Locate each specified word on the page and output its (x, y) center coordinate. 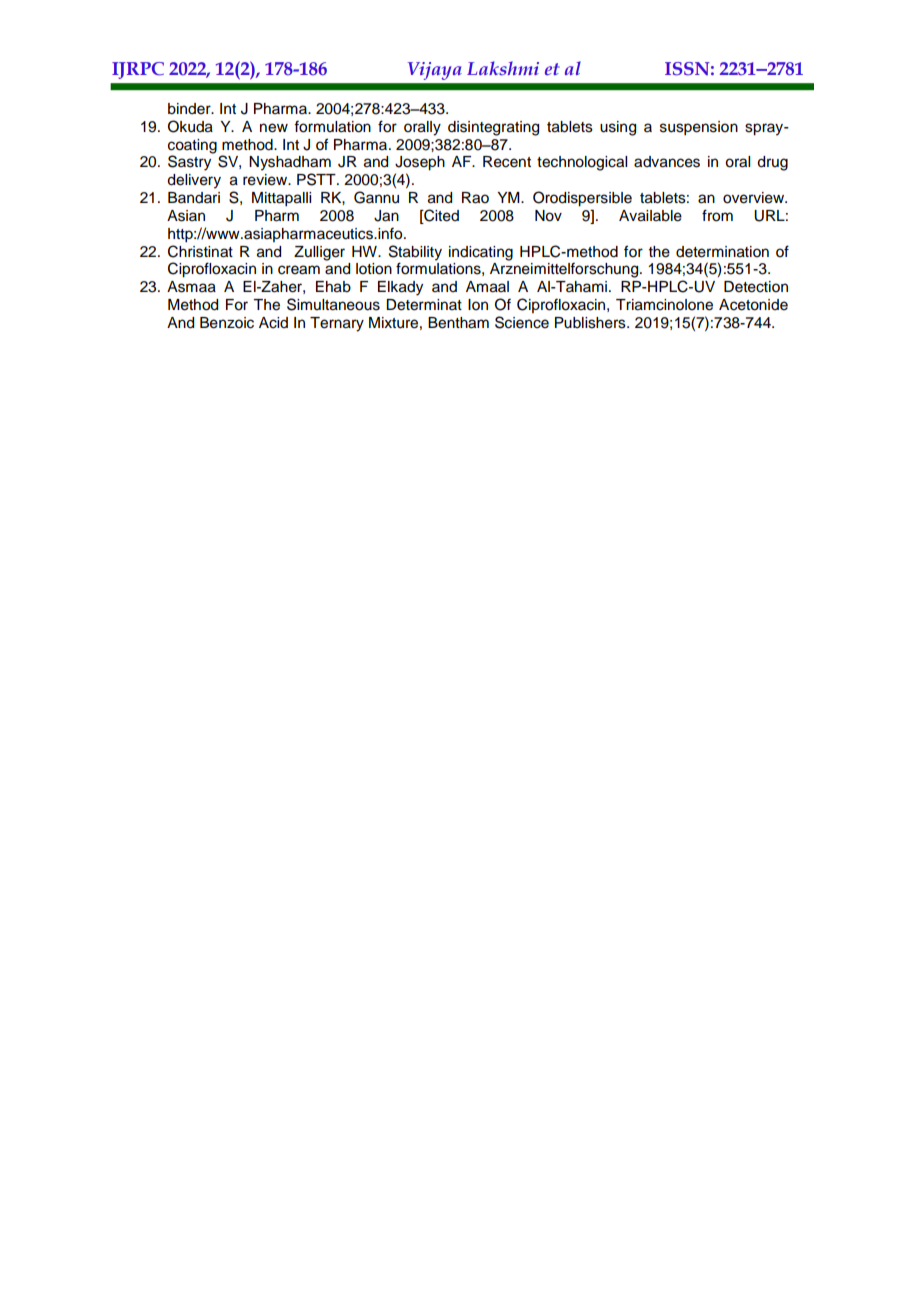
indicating (481, 253)
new (274, 128)
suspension (699, 128)
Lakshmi (503, 68)
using (618, 128)
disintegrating (493, 128)
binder (190, 109)
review (266, 180)
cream (299, 270)
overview (755, 198)
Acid (273, 323)
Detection (756, 287)
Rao (475, 198)
